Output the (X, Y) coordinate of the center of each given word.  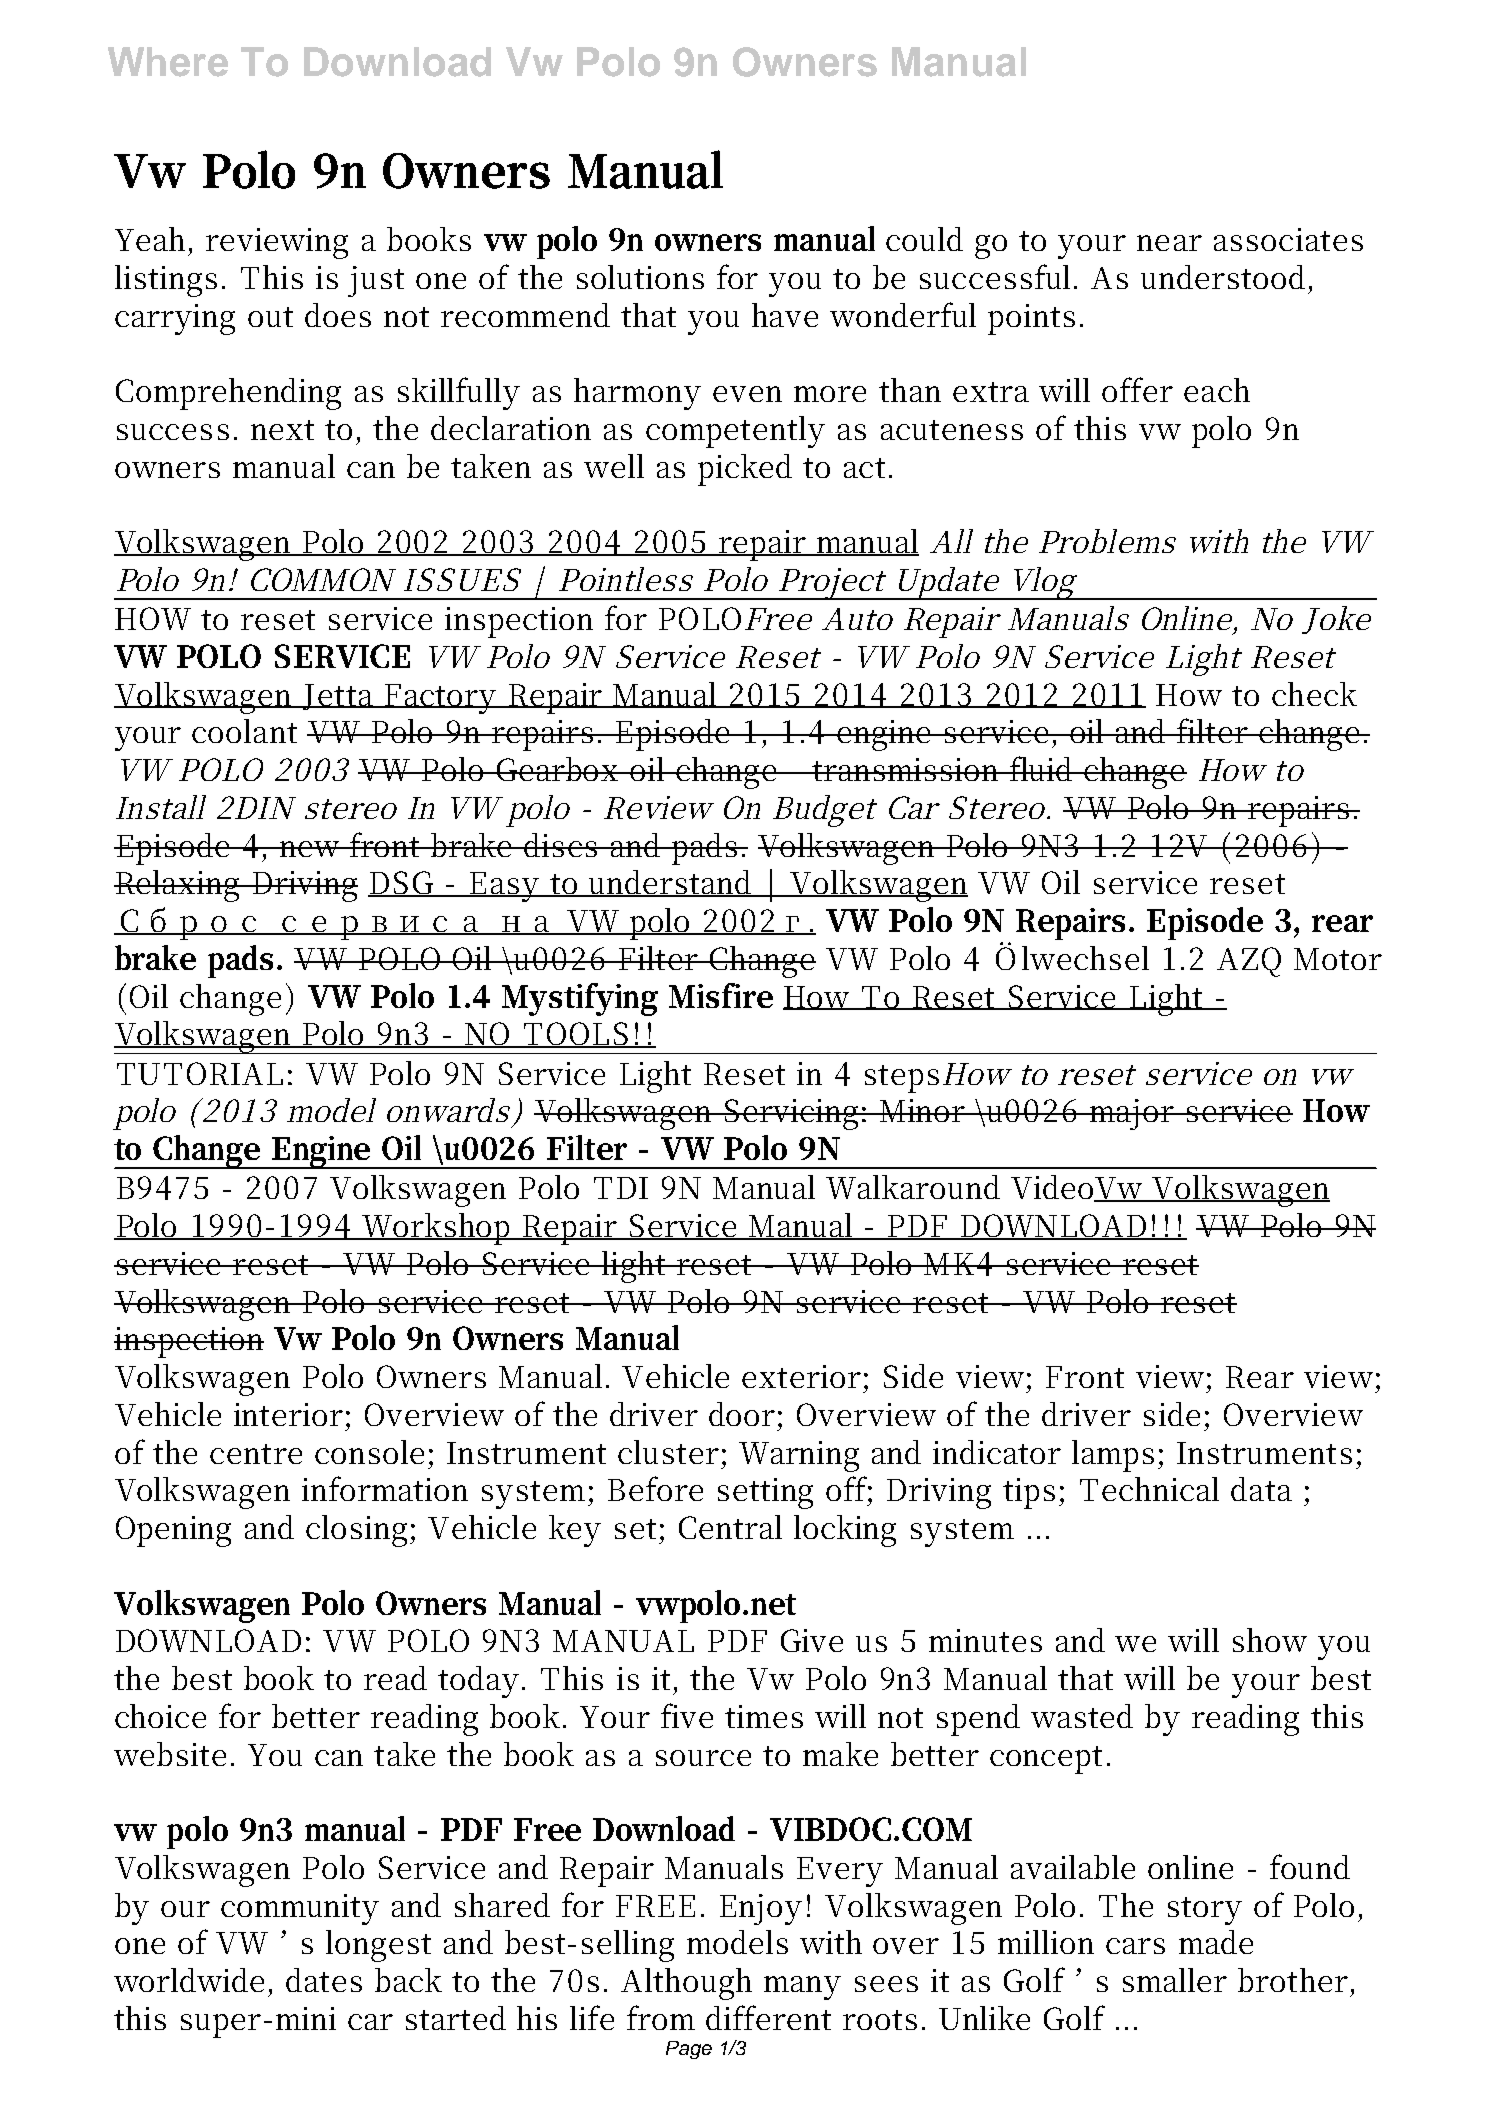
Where (168, 62)
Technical (1149, 1489)
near (1169, 243)
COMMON (323, 579)
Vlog (1041, 583)
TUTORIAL (200, 1073)
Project (830, 584)
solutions (640, 277)
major (1133, 1114)
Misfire (721, 995)
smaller (1175, 1980)
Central (730, 1527)
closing (356, 1531)
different (768, 2017)
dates (324, 1980)
